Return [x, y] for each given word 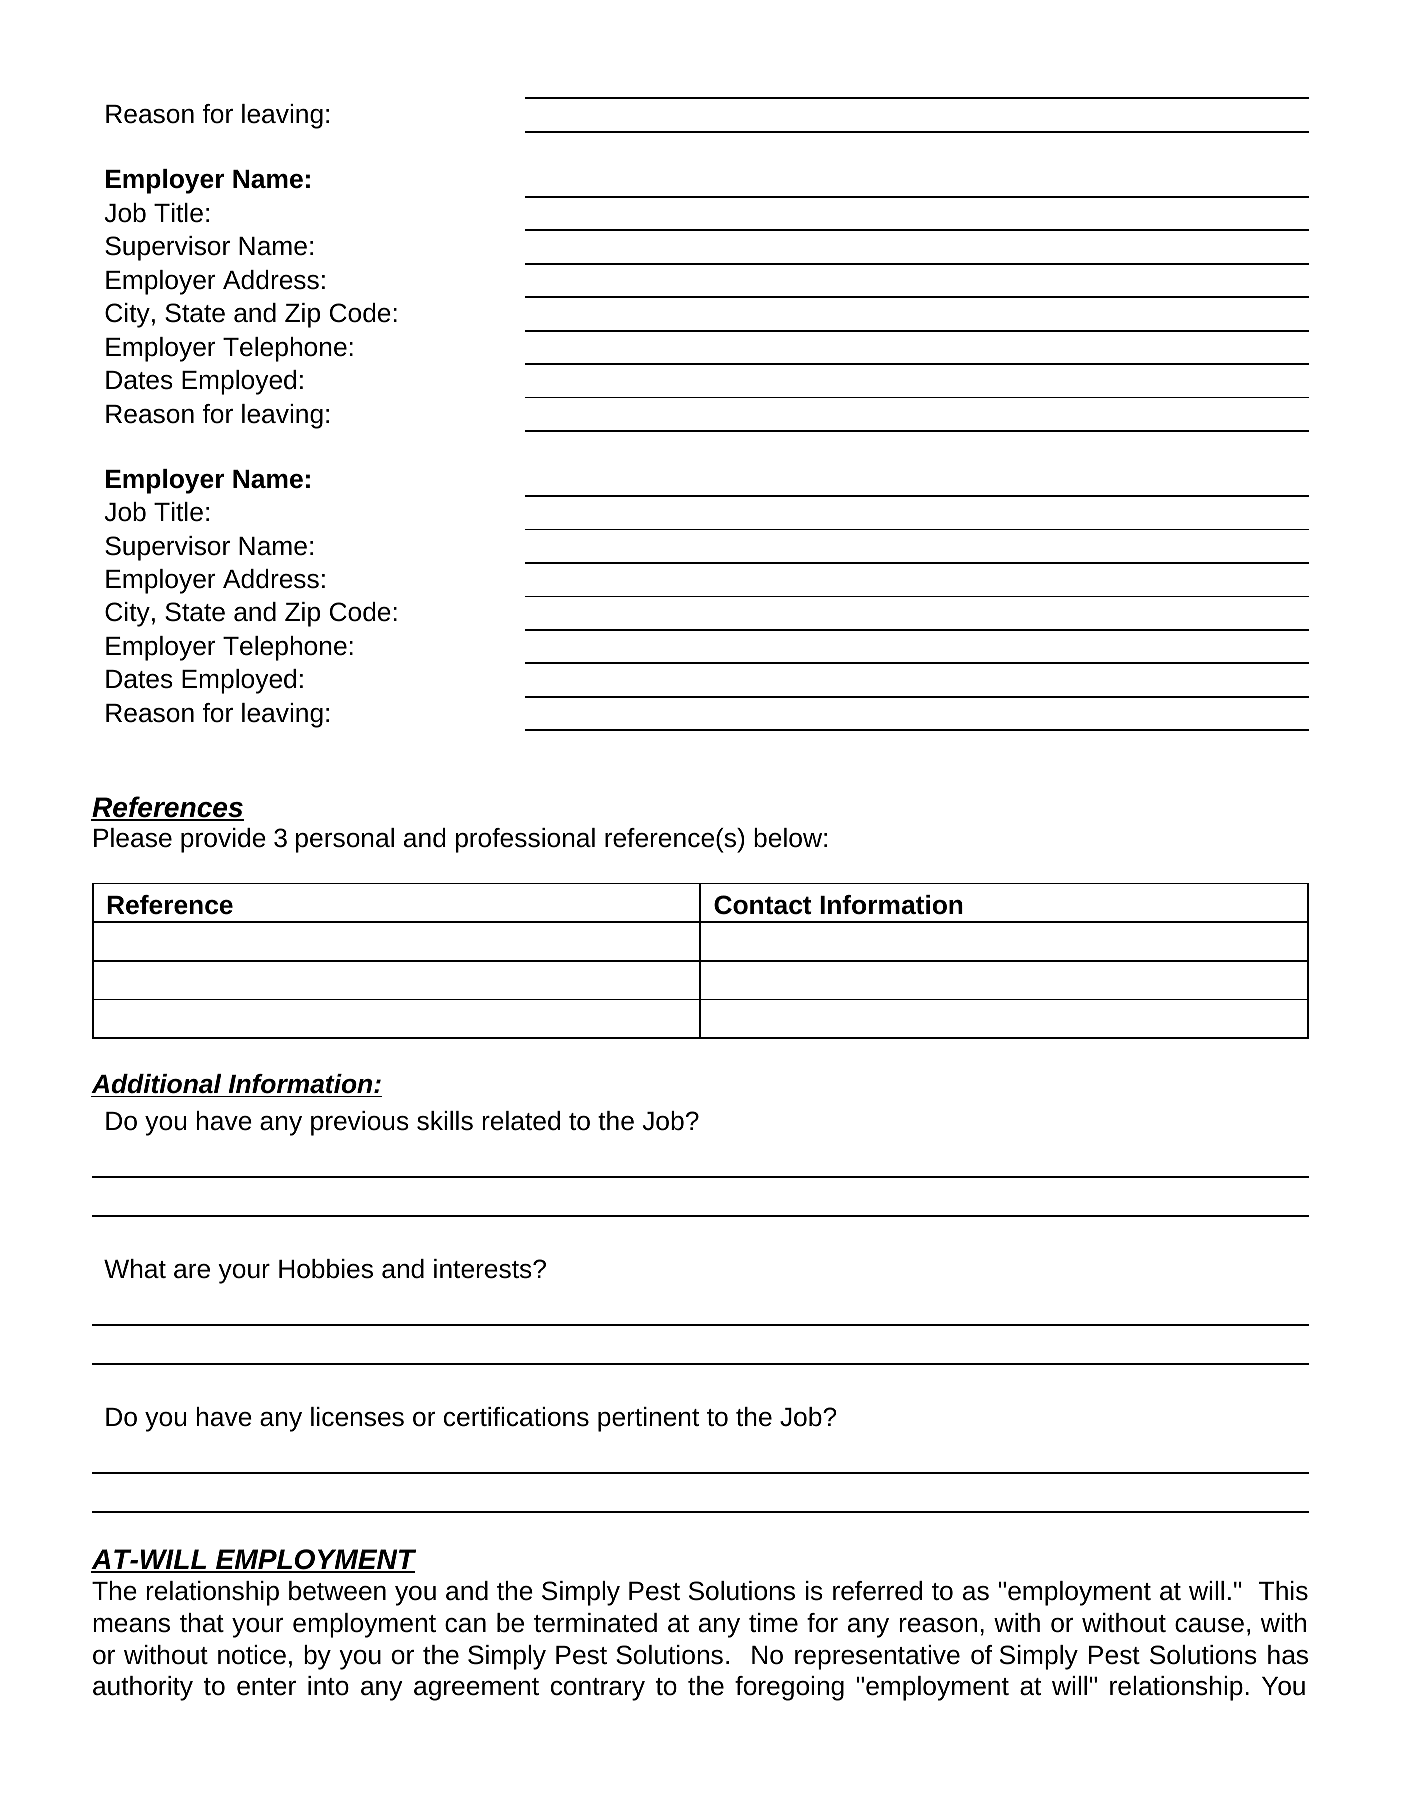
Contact [763, 905]
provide [223, 840]
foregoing [789, 1688]
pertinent [648, 1419]
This [1283, 1591]
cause [1209, 1625]
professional [525, 840]
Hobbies [326, 1269]
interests [484, 1269]
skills [445, 1121]
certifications [516, 1417]
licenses [357, 1417]
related [521, 1121]
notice [252, 1655]
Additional [156, 1084]
